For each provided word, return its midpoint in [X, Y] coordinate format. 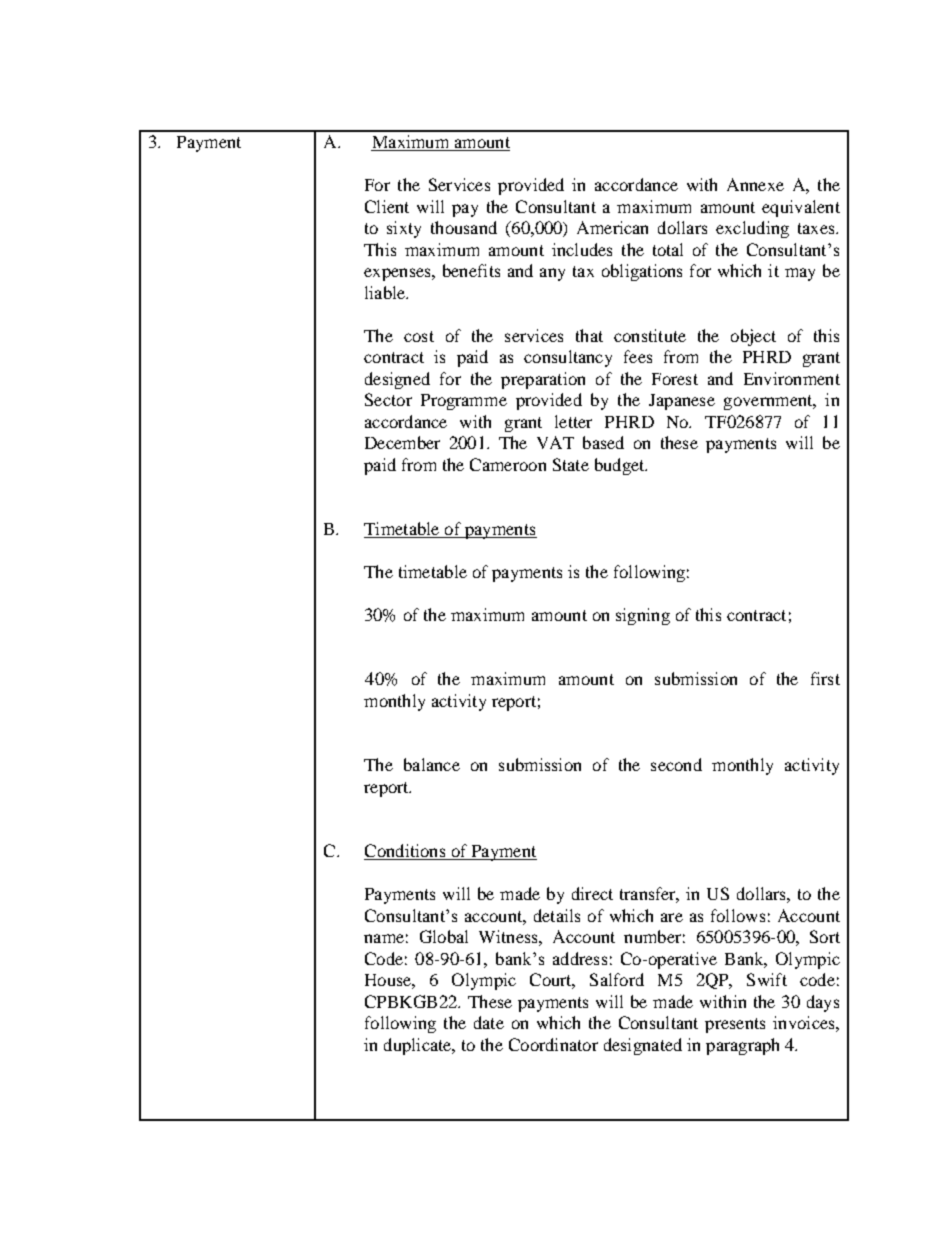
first [825, 678]
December [402, 442]
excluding [752, 229]
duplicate [419, 1046]
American [612, 227]
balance [432, 764]
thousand [464, 227]
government [769, 402]
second [676, 764]
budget [621, 466]
